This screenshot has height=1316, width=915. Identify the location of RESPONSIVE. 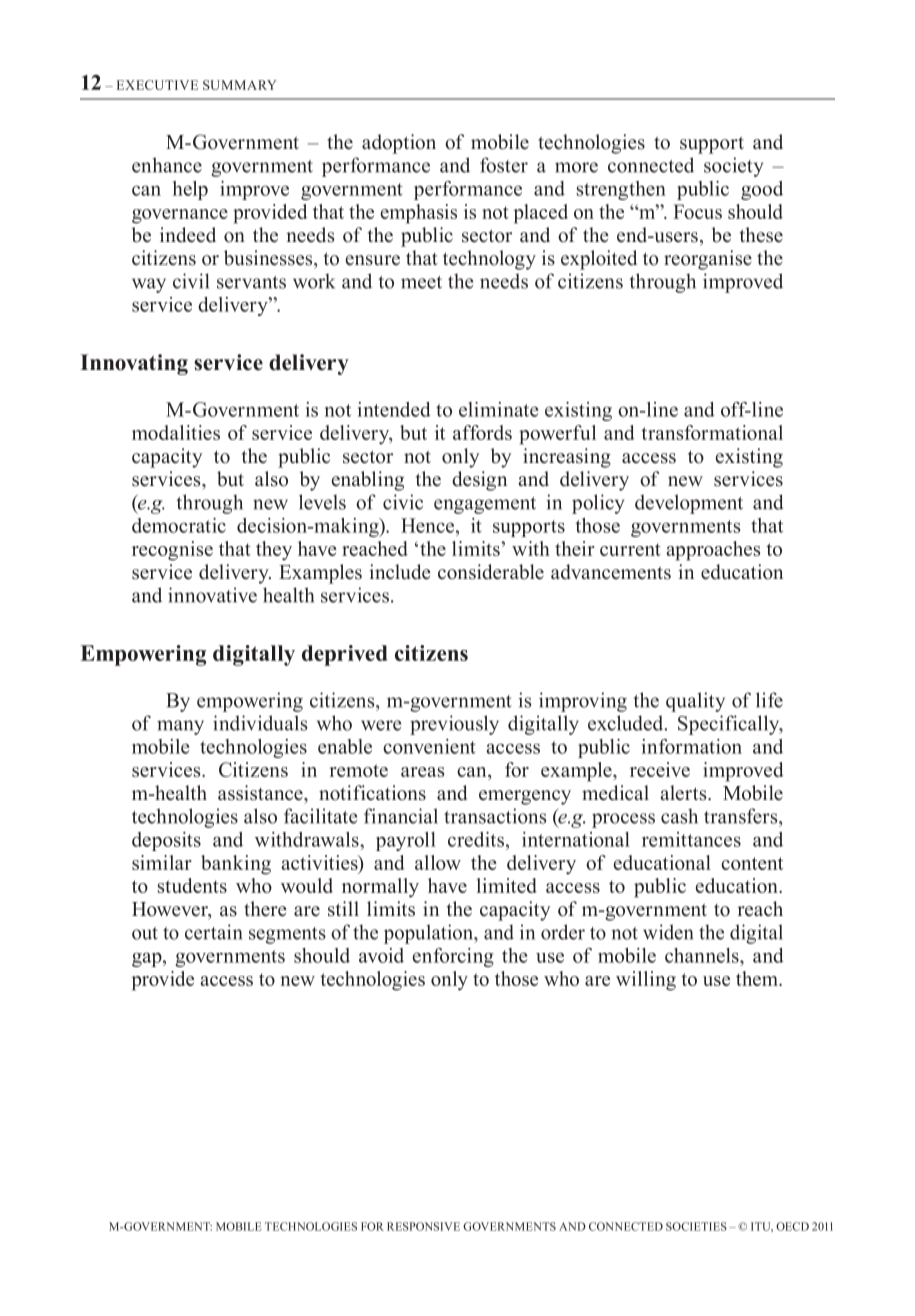
(423, 1226).
